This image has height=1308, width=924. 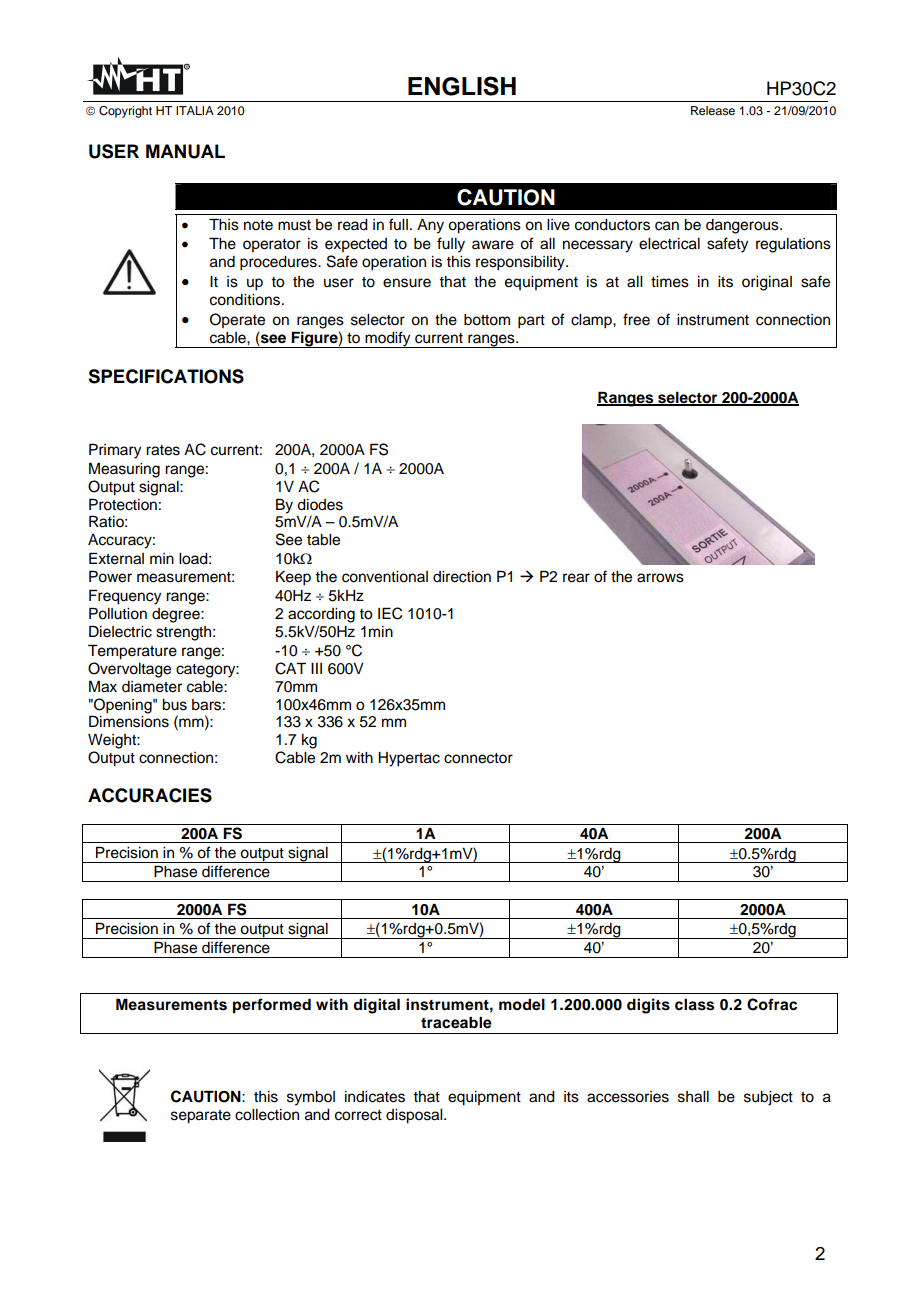 What do you see at coordinates (388, 339) in the image?
I see `modify` at bounding box center [388, 339].
